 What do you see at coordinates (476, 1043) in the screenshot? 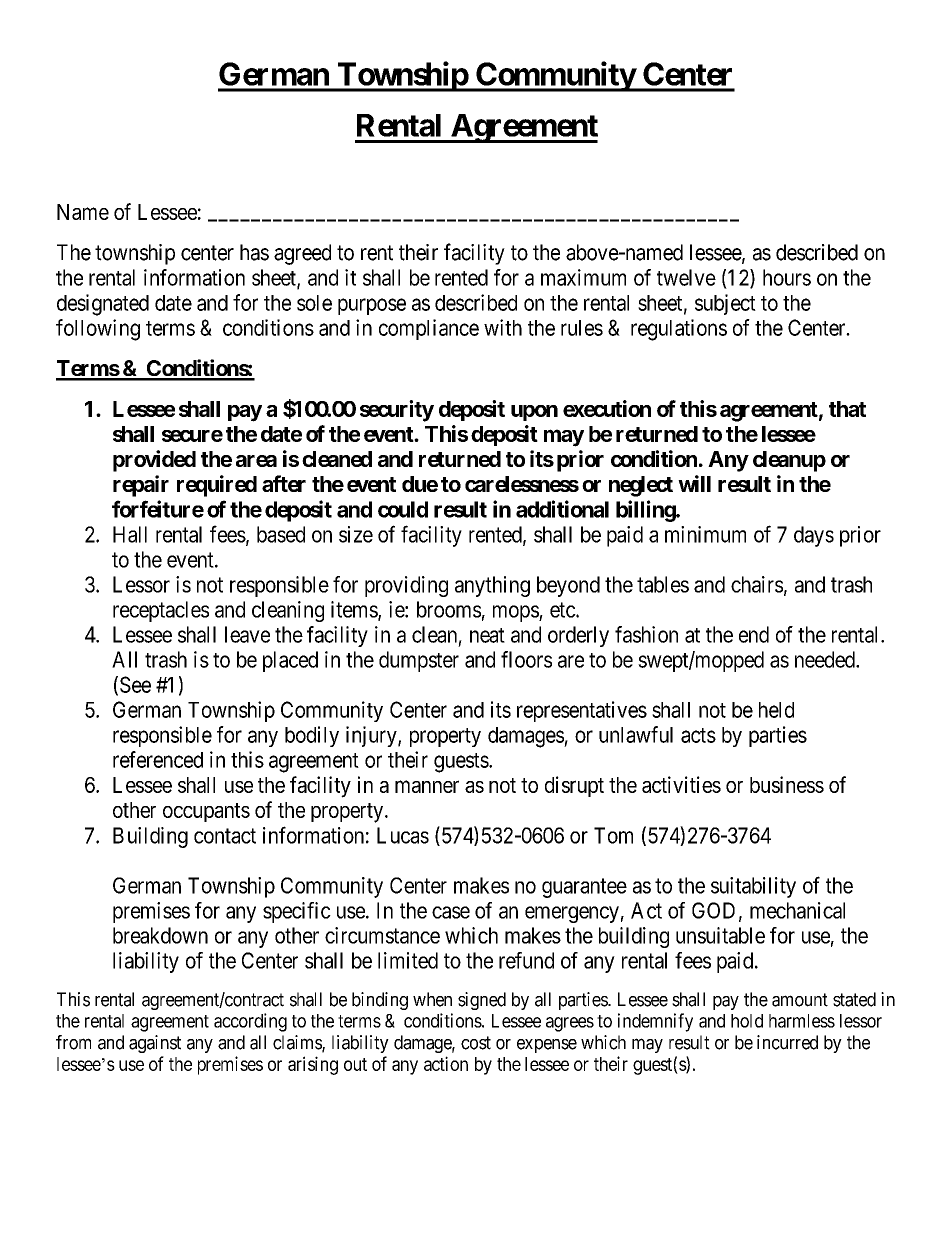
I see `cost` at bounding box center [476, 1043].
